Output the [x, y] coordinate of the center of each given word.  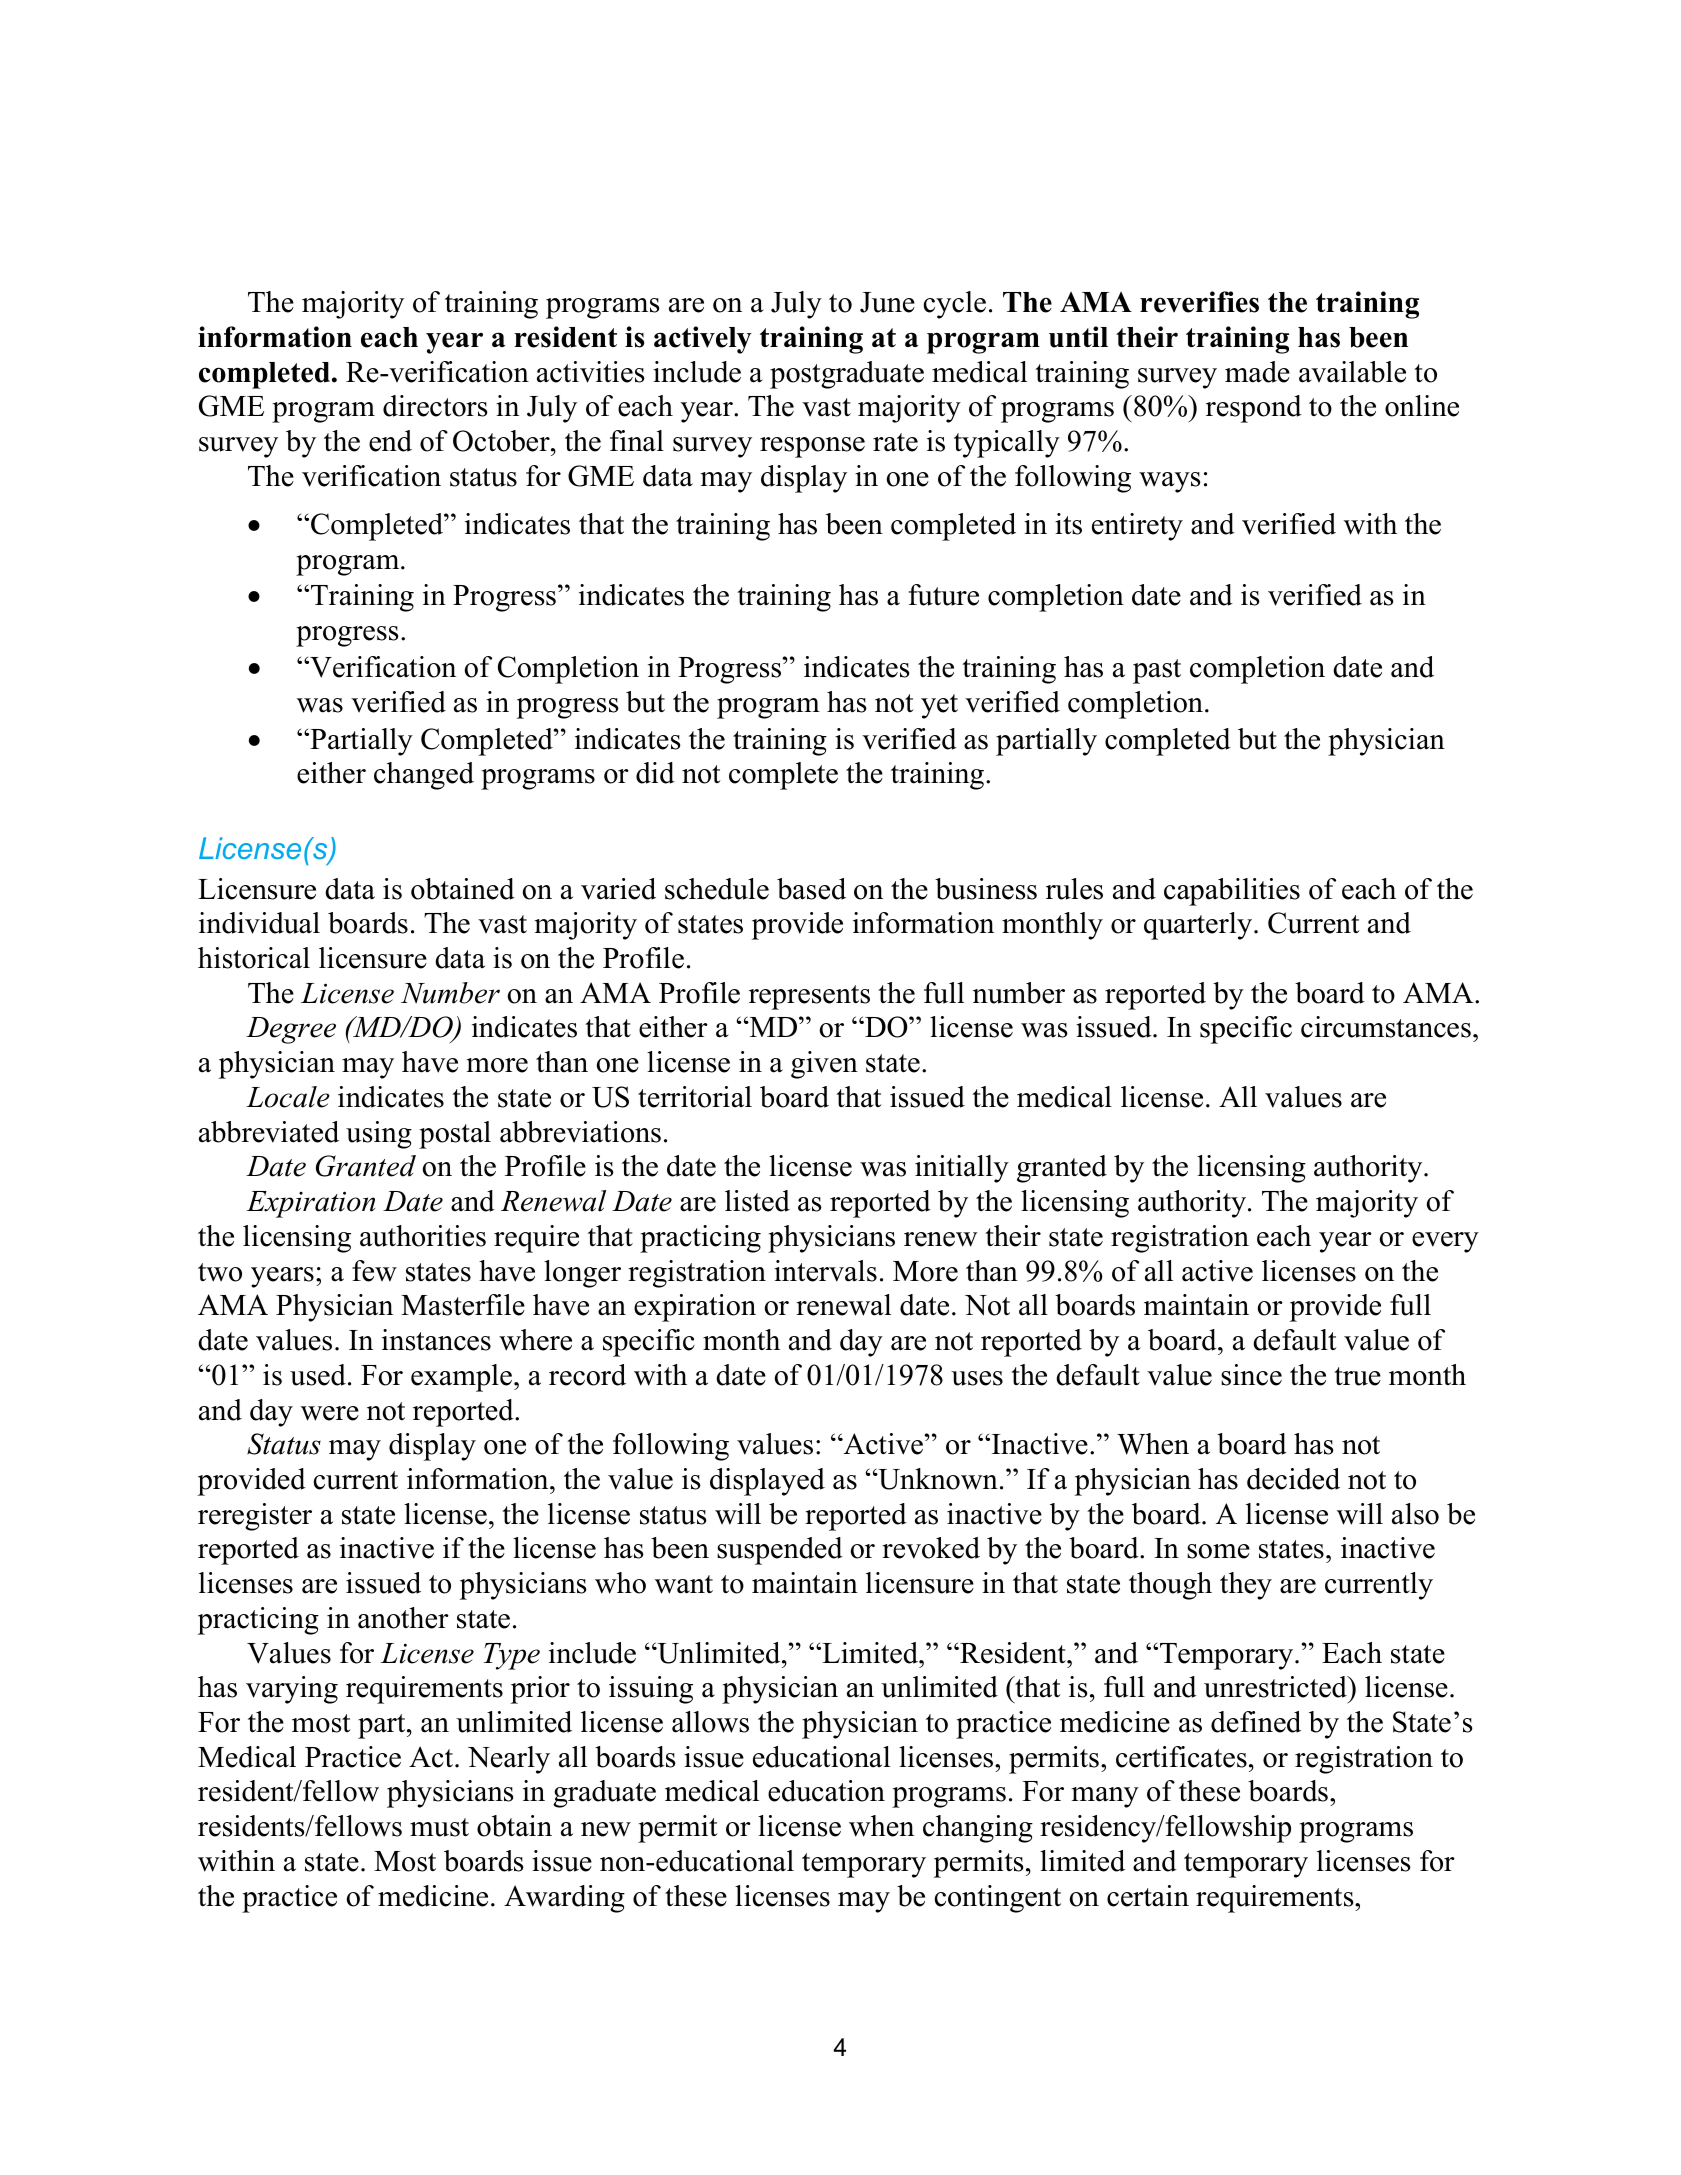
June [887, 302]
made [1257, 372]
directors [435, 406]
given [824, 1065]
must [439, 1827]
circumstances [1386, 1027]
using [379, 1135]
